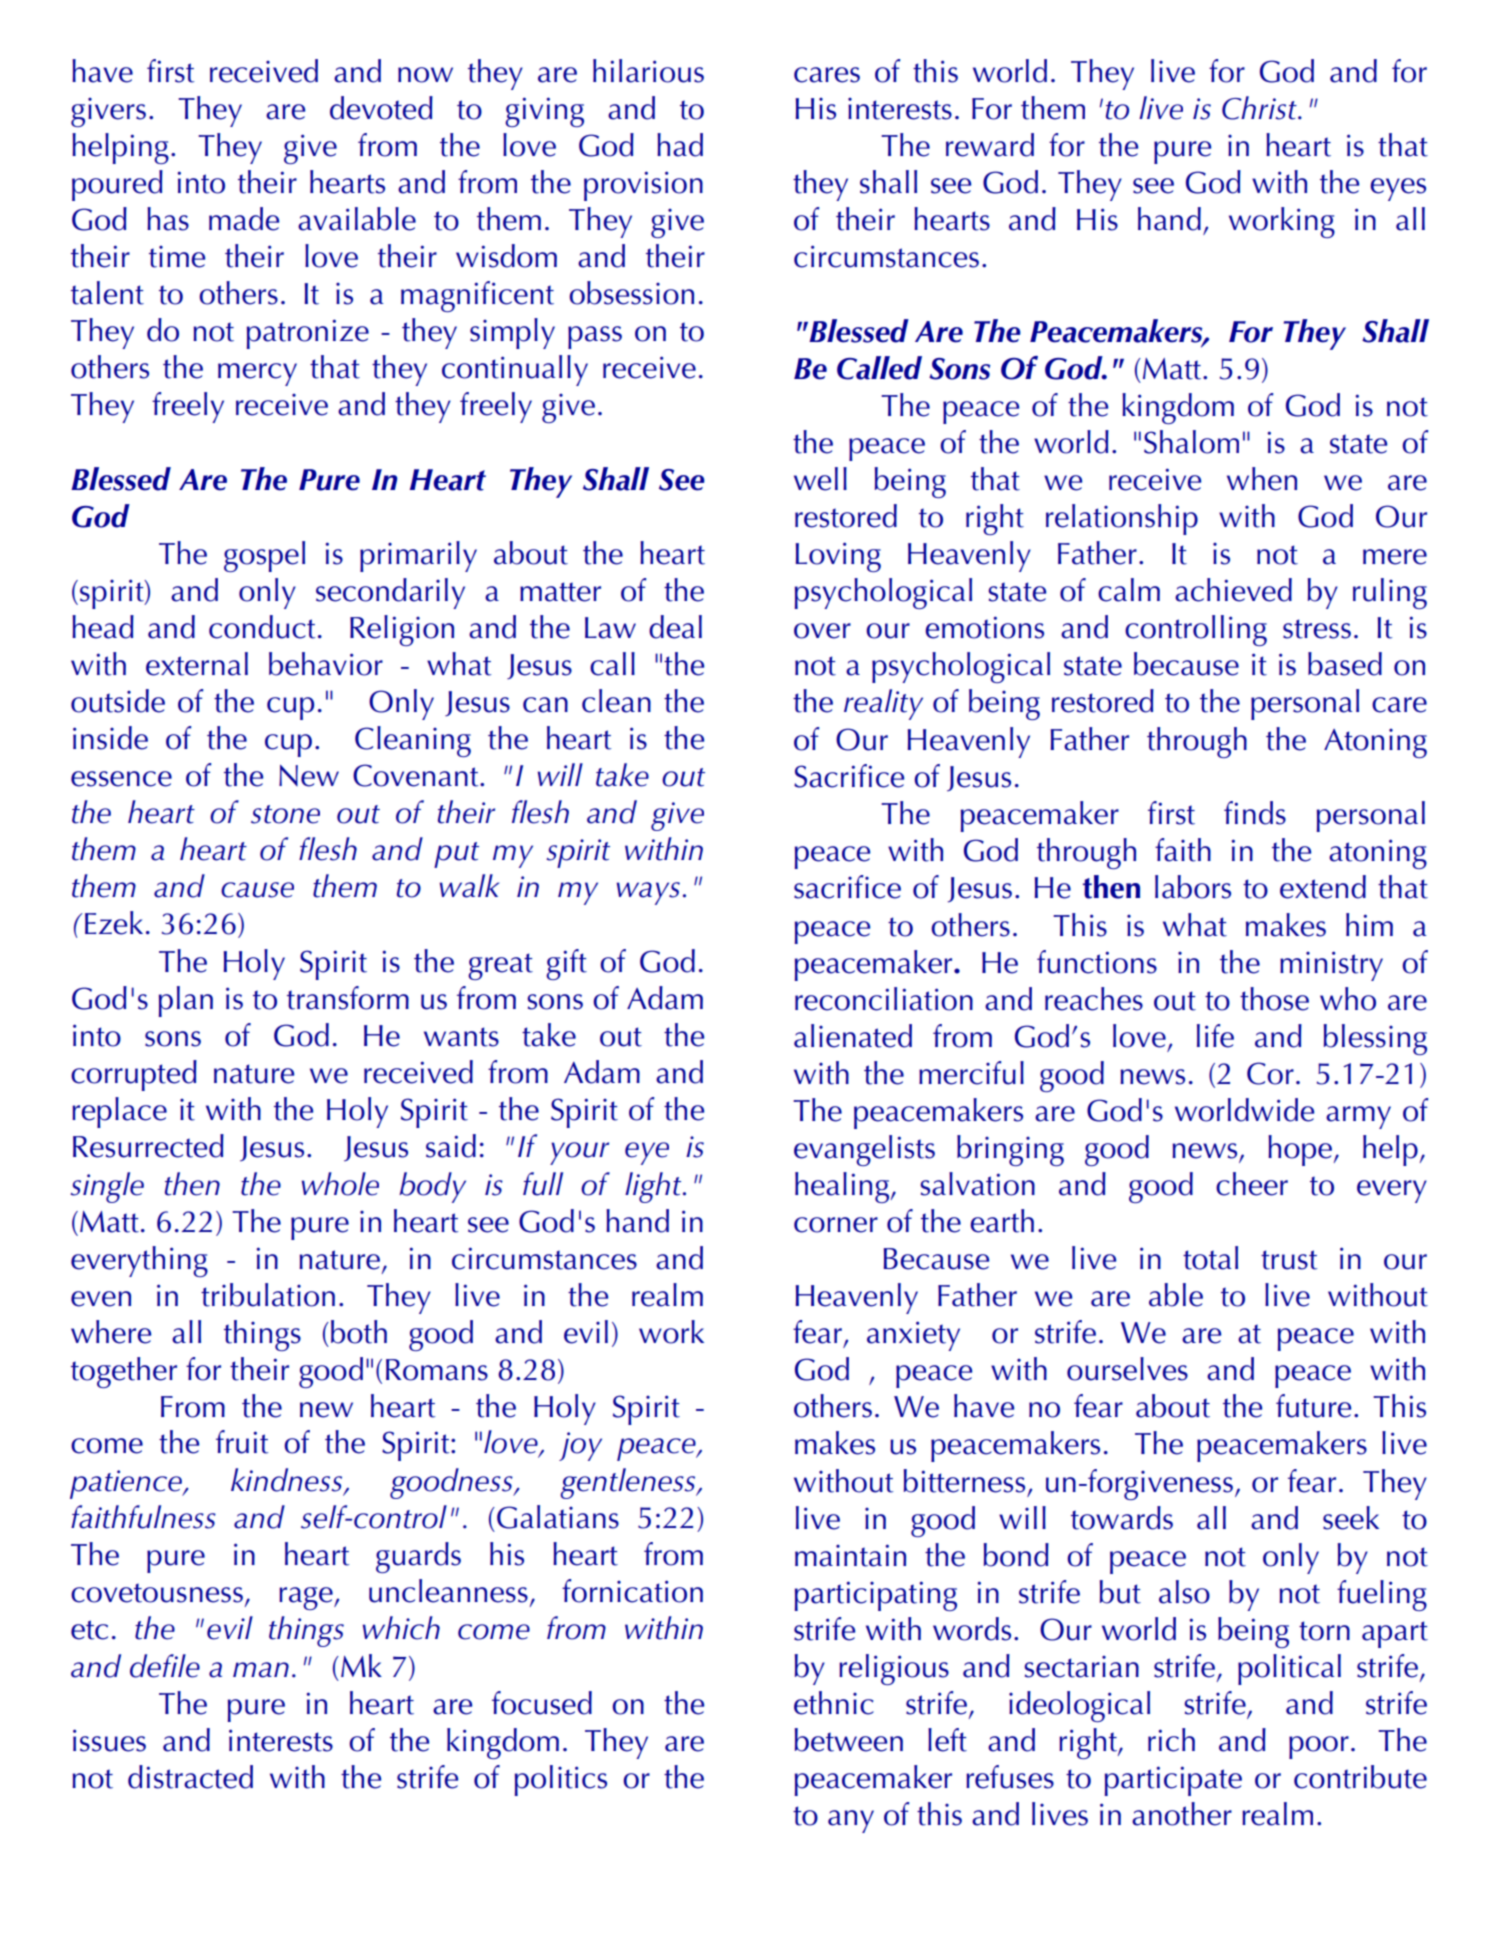  Describe the element at coordinates (1173, 1781) in the page. I see `participate` at that location.
